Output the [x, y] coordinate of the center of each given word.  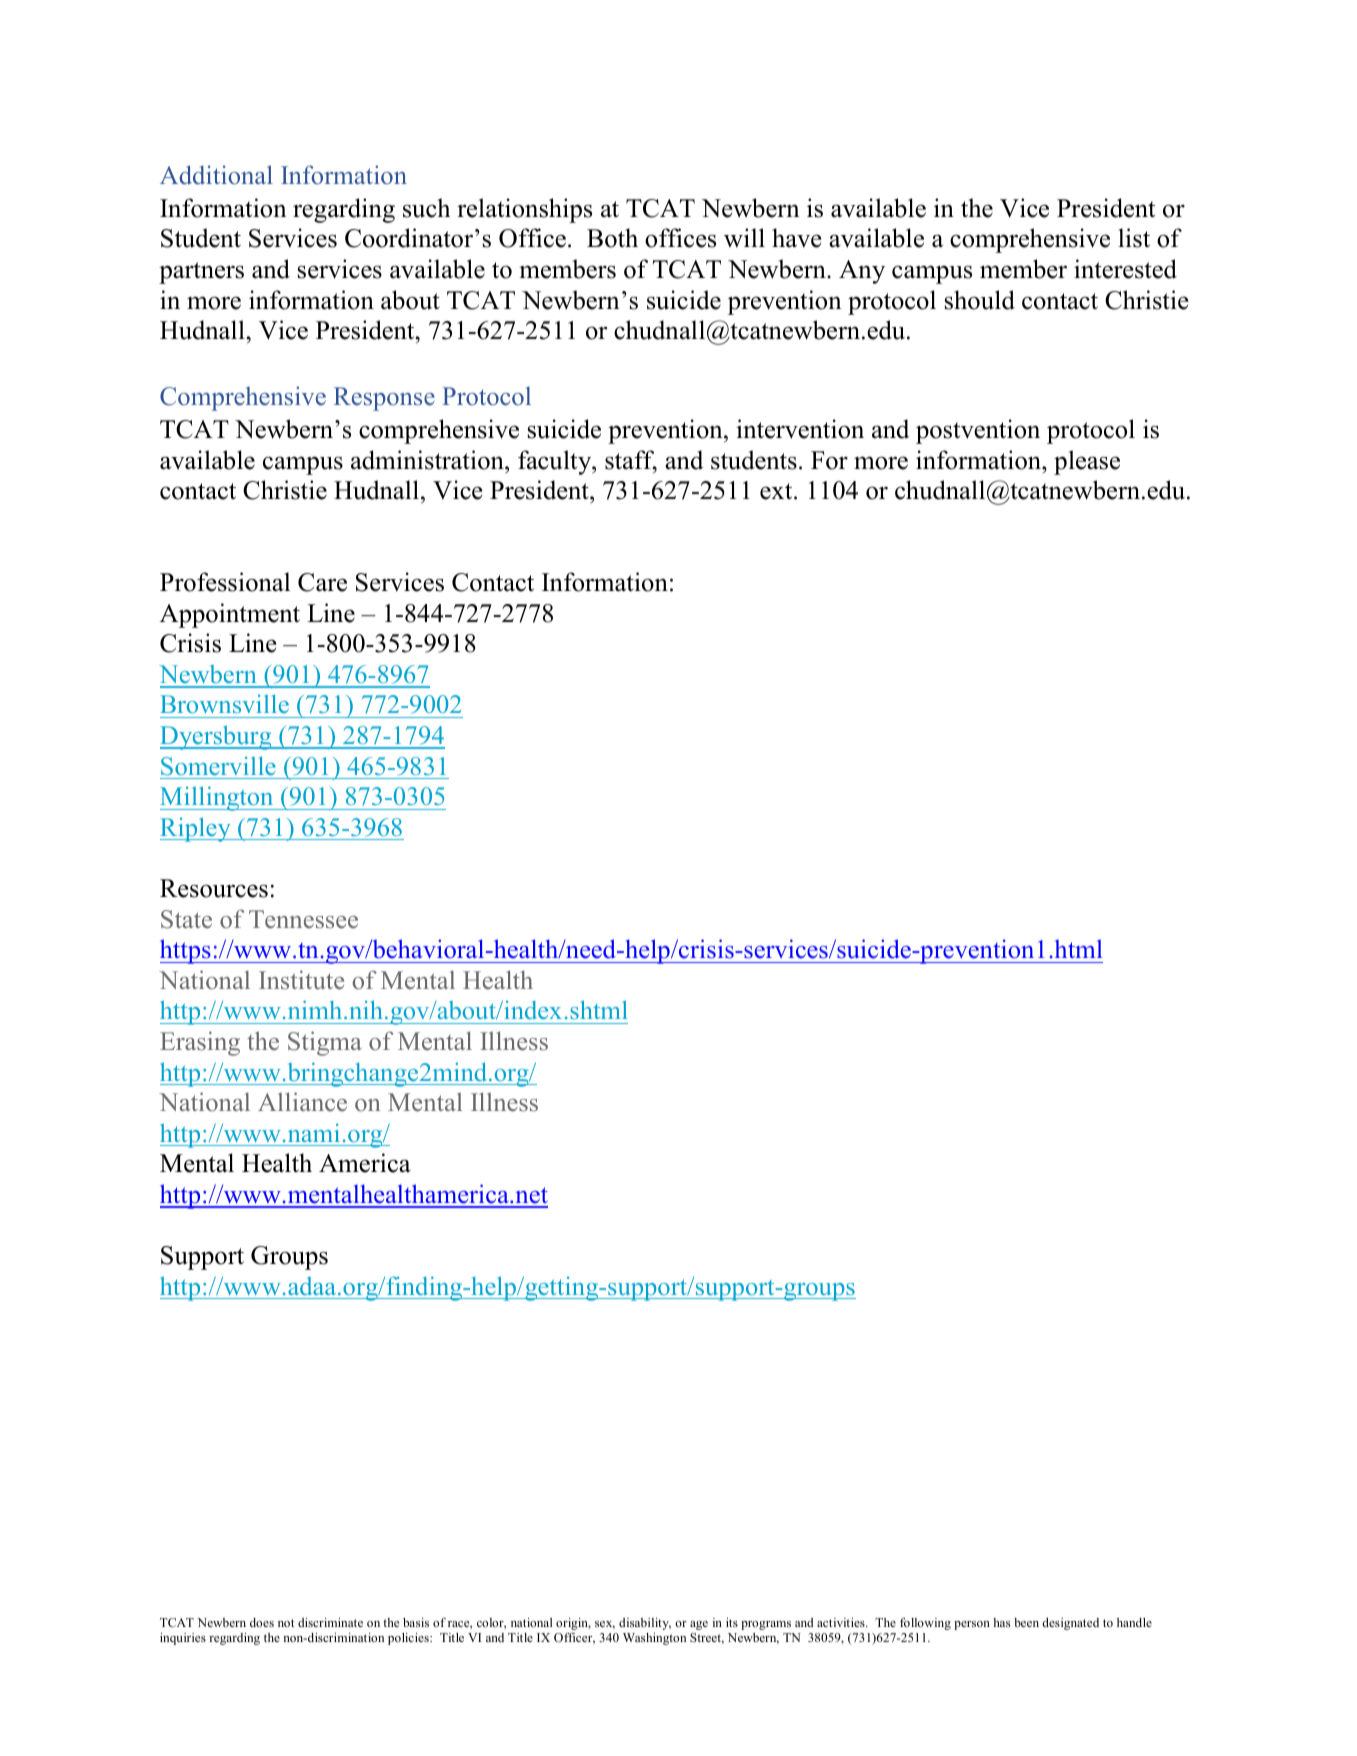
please [1087, 462]
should [980, 300]
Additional [216, 175]
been [1026, 1622]
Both [612, 238]
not [286, 1623]
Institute [301, 980]
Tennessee [303, 919]
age [699, 1625]
